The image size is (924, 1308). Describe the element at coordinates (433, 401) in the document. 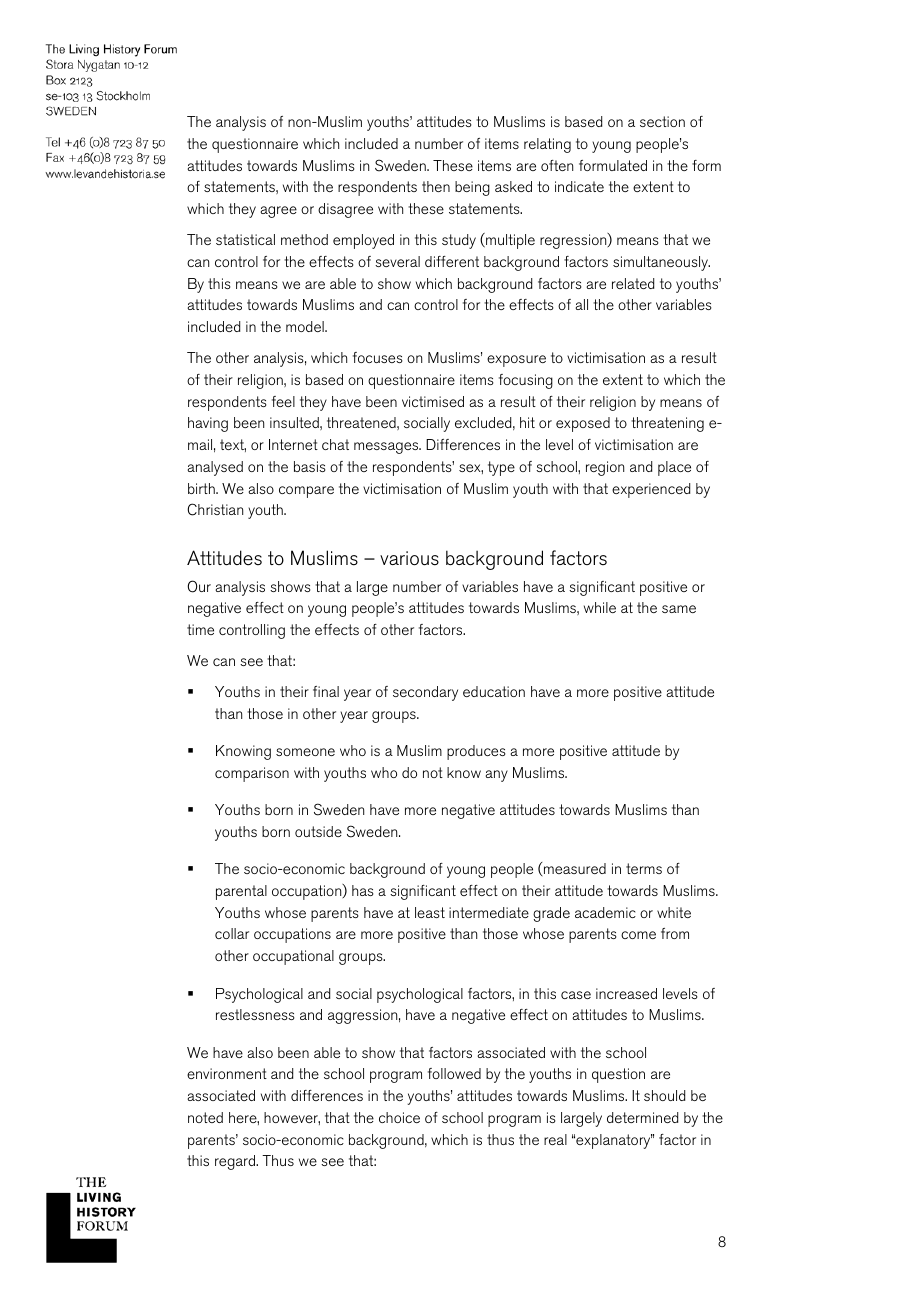

I see `victimised` at that location.
